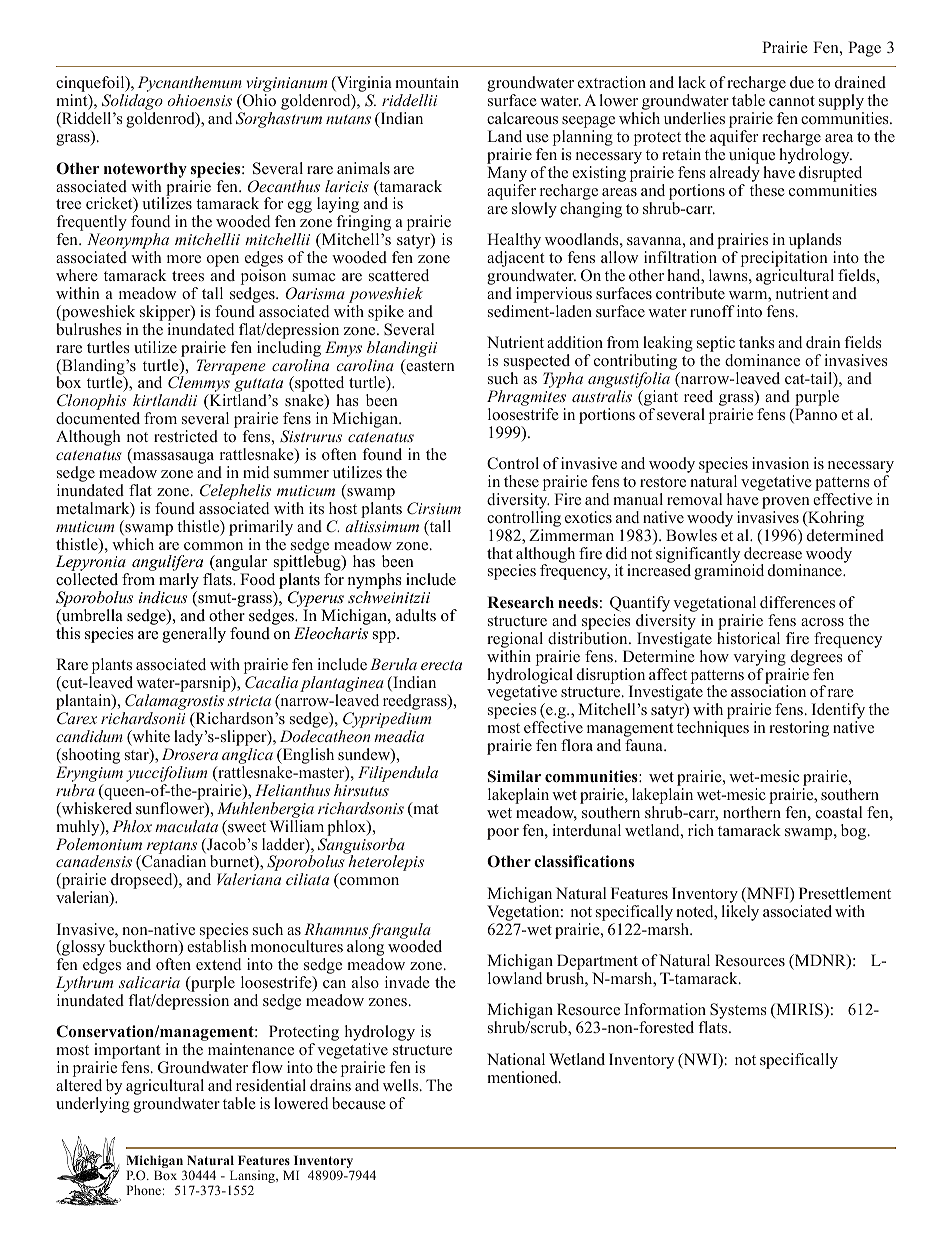  What do you see at coordinates (738, 1011) in the screenshot?
I see `Systems` at bounding box center [738, 1011].
